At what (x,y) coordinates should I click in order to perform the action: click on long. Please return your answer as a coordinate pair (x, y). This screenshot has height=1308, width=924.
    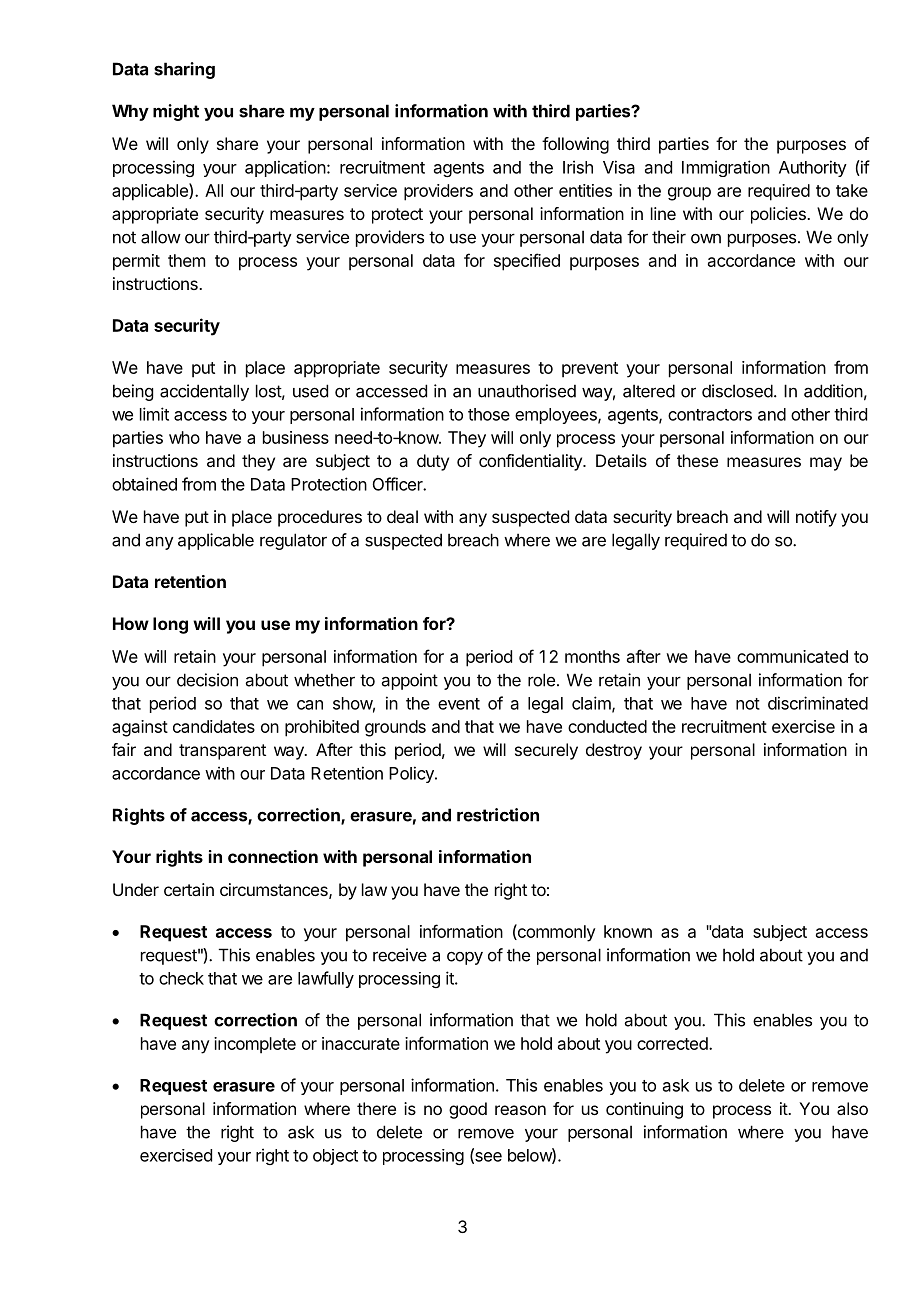
    Looking at the image, I should click on (170, 625).
